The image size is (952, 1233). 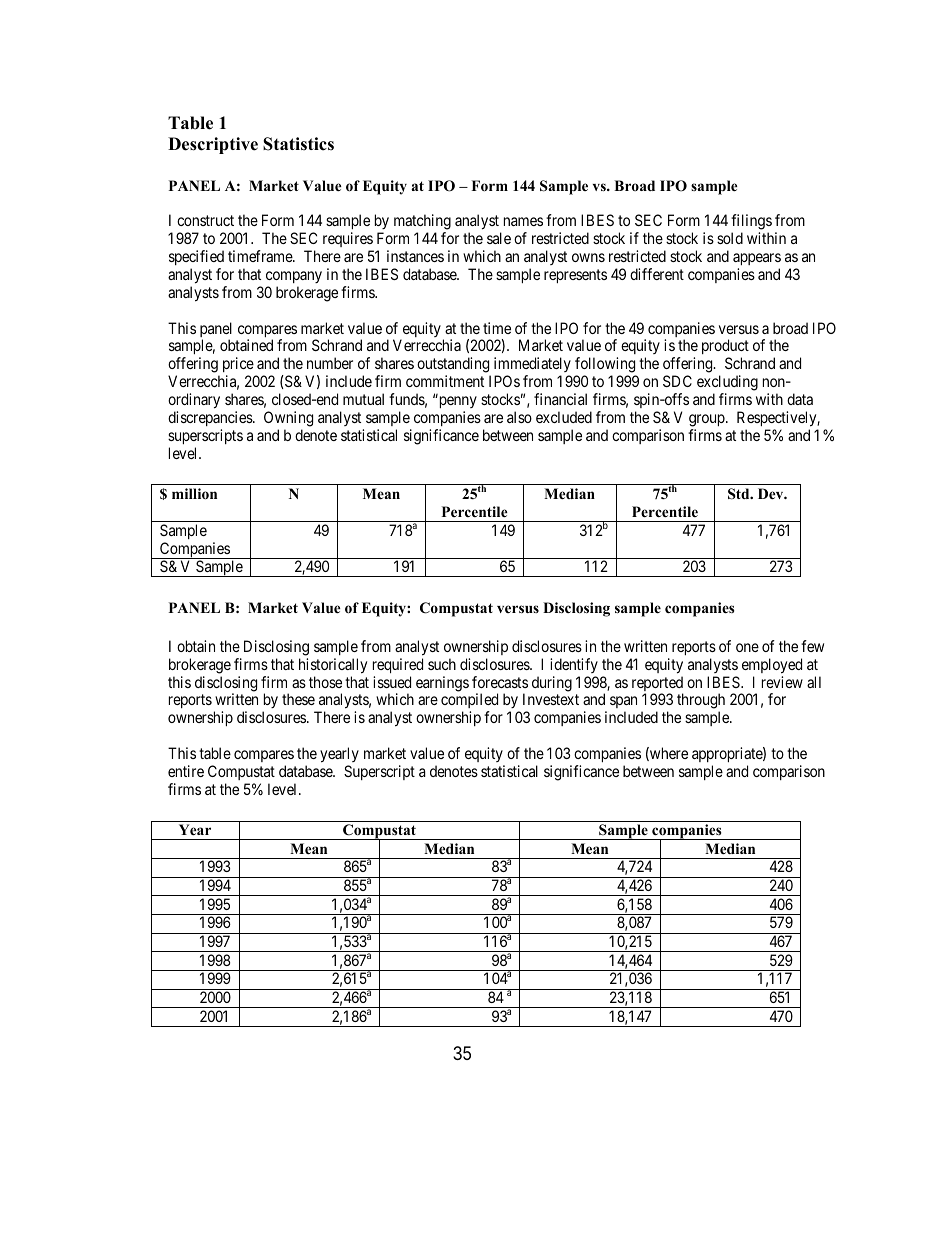 What do you see at coordinates (442, 664) in the screenshot?
I see `such` at bounding box center [442, 664].
